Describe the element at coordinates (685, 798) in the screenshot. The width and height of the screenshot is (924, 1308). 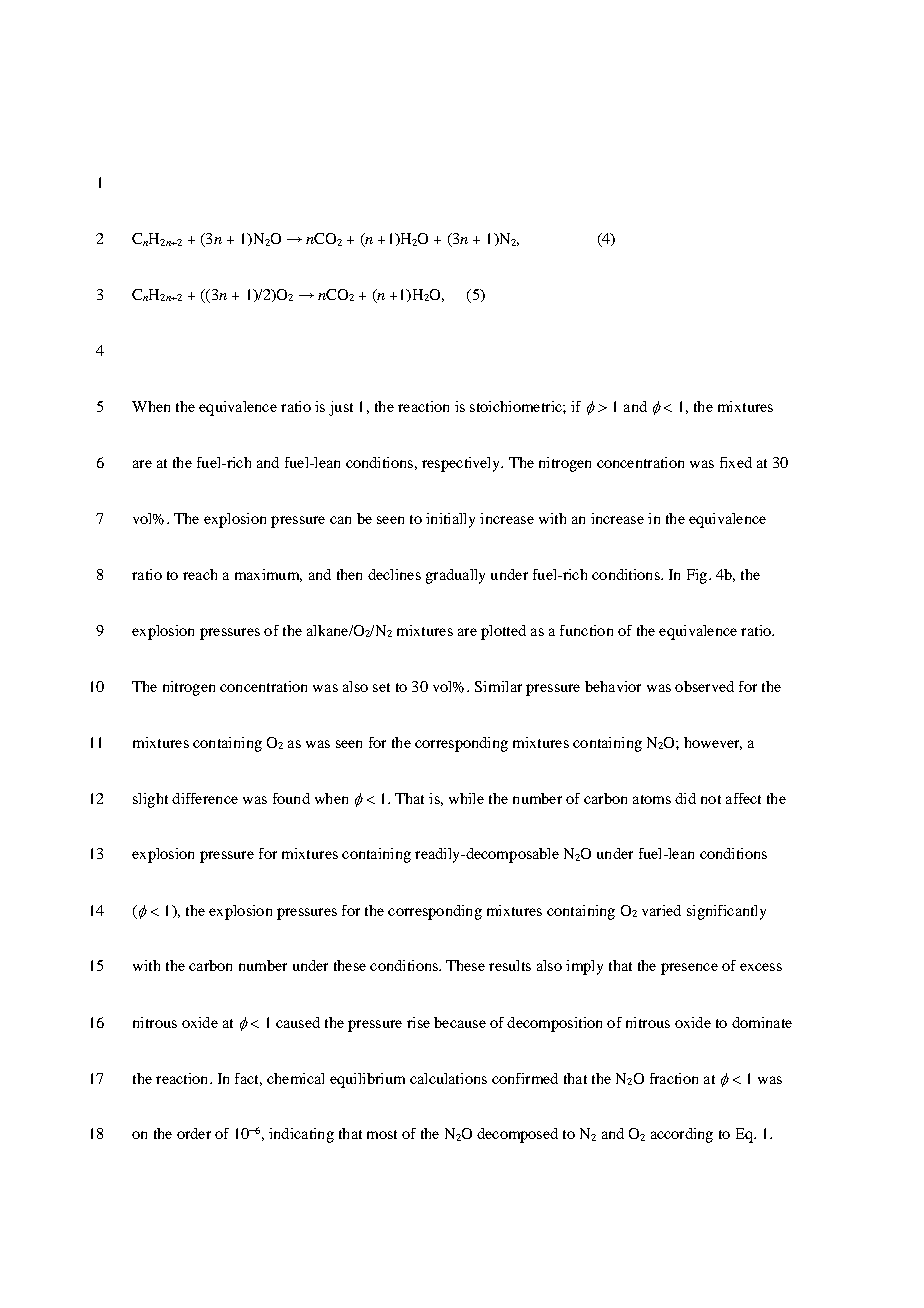
I see `did` at that location.
